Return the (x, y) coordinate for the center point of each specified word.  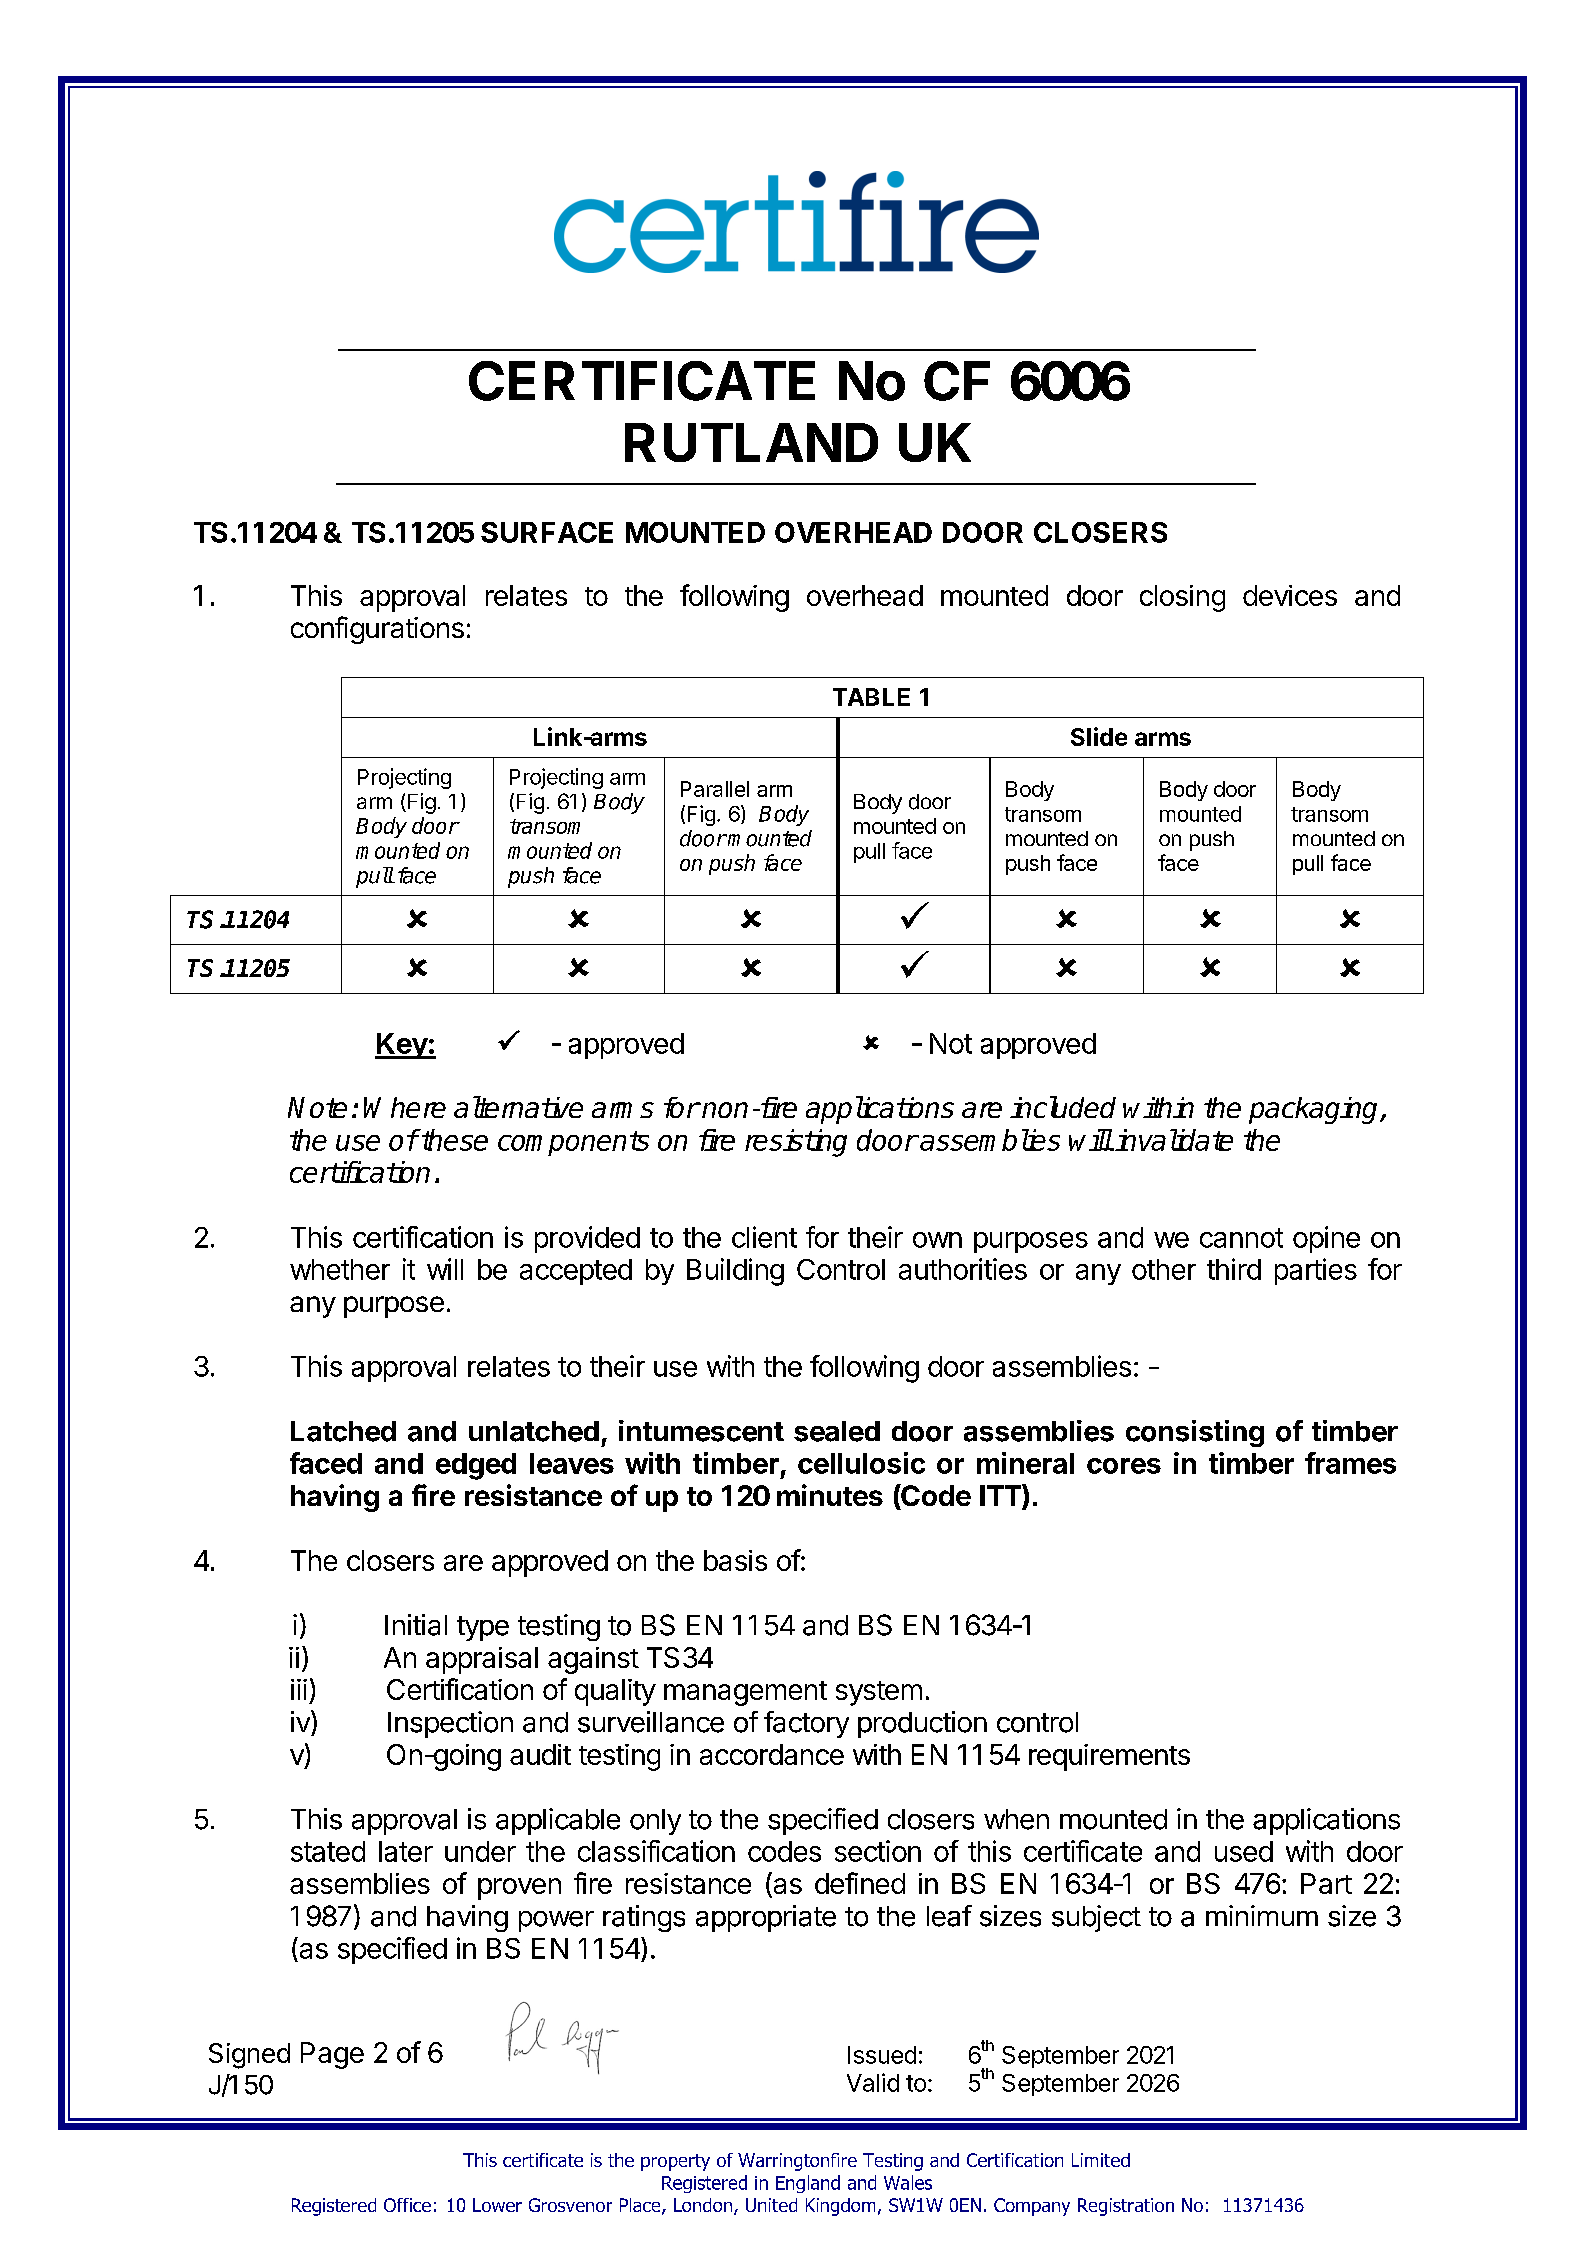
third (1234, 1269)
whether (340, 1269)
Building (735, 1272)
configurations (377, 630)
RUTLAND (751, 442)
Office (407, 2205)
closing (1182, 598)
